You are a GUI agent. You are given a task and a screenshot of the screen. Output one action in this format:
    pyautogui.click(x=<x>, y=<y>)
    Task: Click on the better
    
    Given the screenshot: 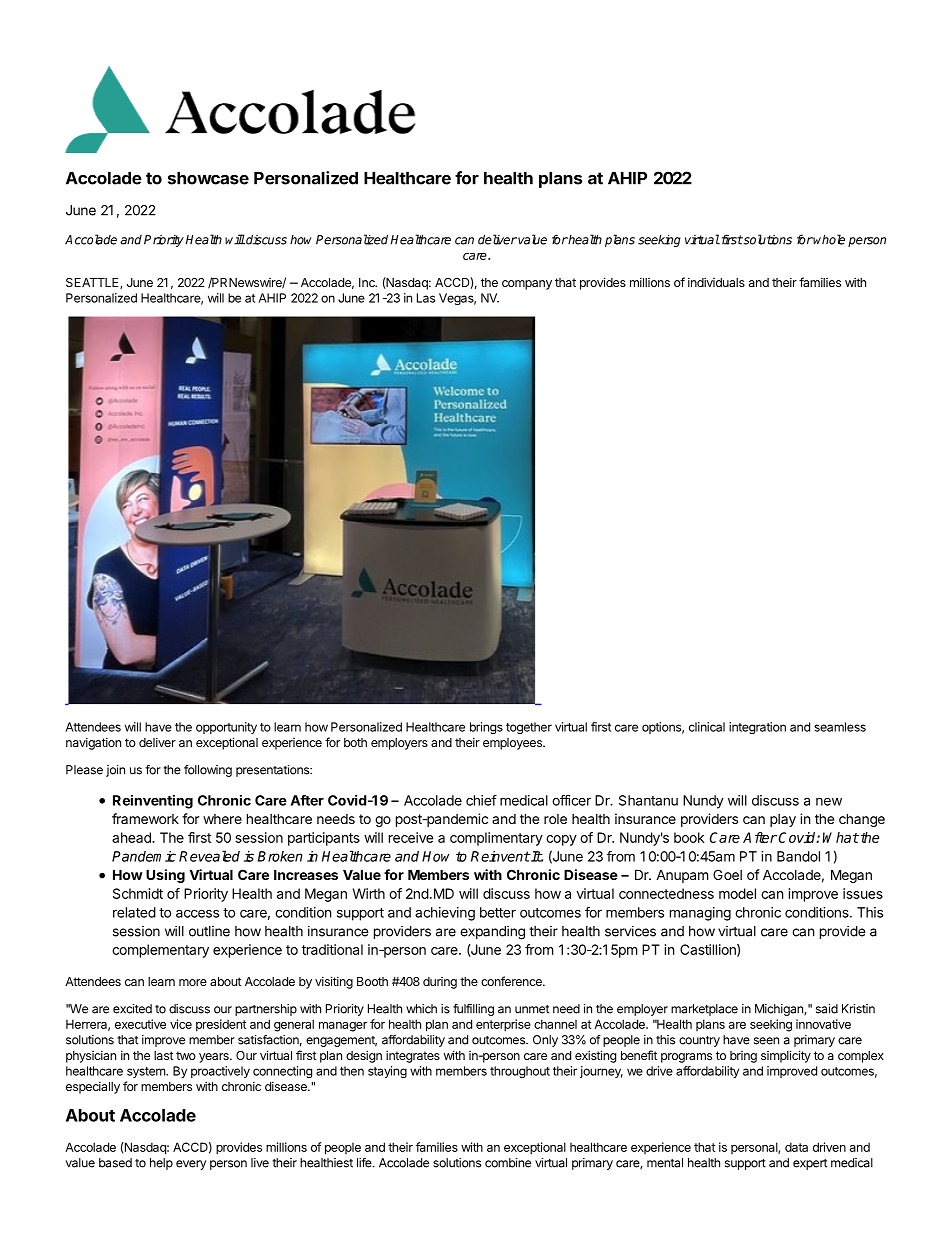 What is the action you would take?
    pyautogui.click(x=498, y=912)
